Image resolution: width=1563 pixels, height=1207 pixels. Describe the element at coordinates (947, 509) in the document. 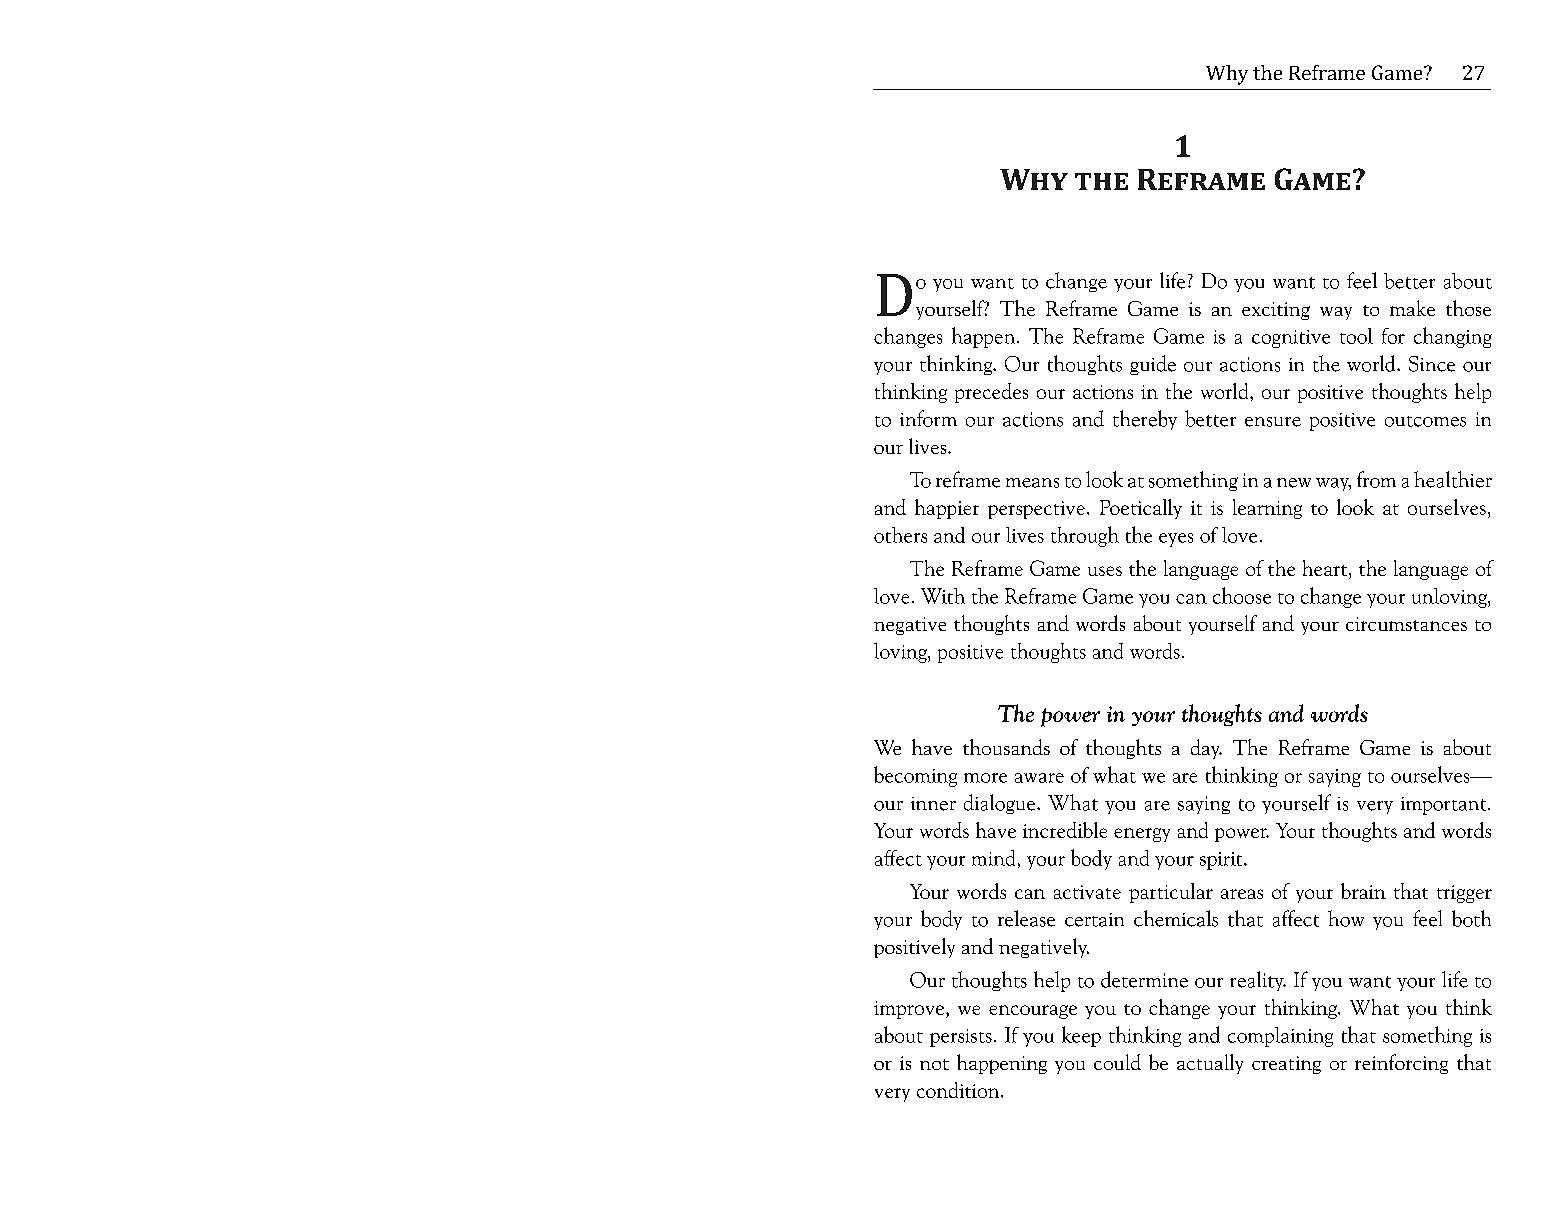

I see `happier` at that location.
